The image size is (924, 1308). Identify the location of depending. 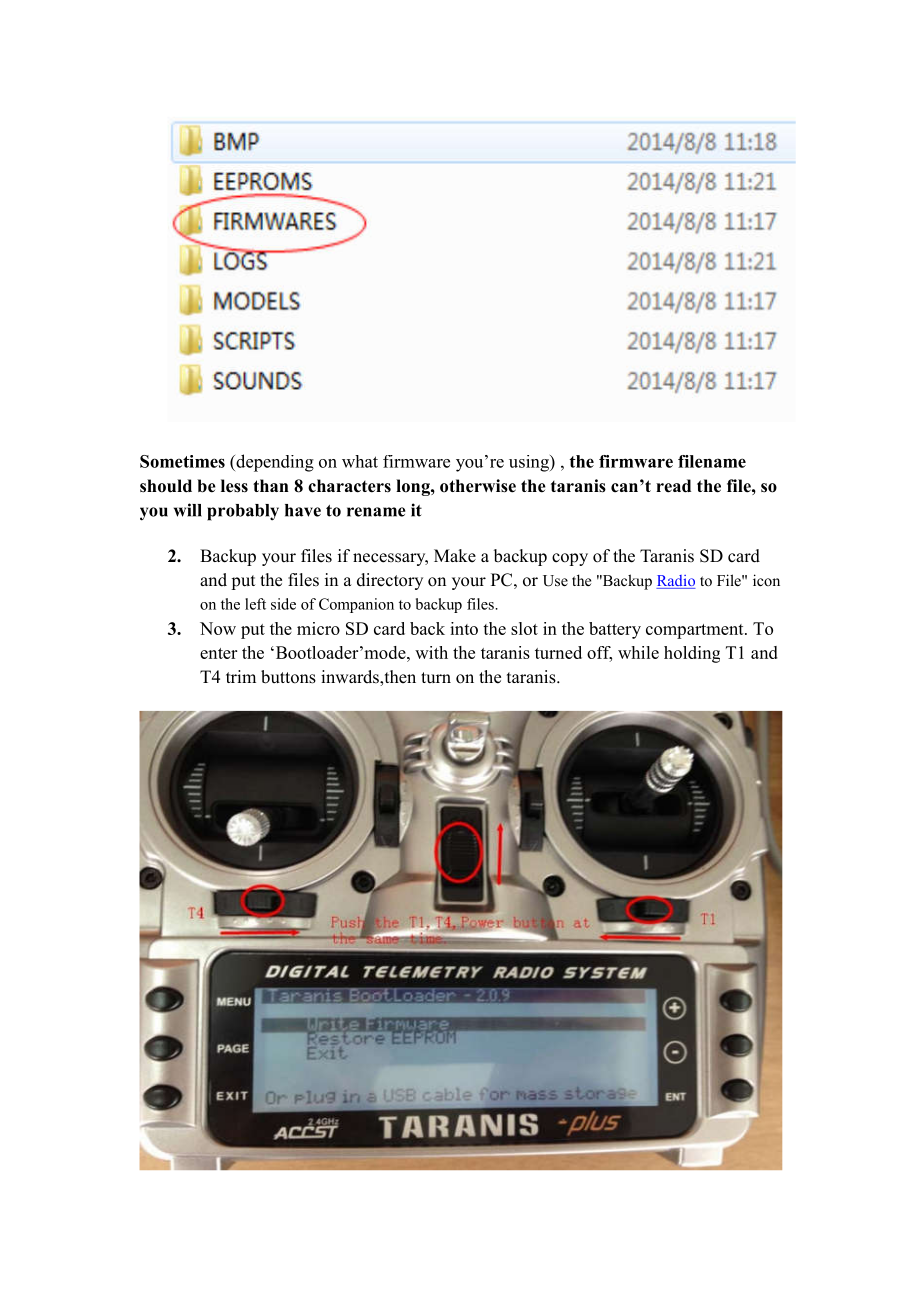
(274, 463).
